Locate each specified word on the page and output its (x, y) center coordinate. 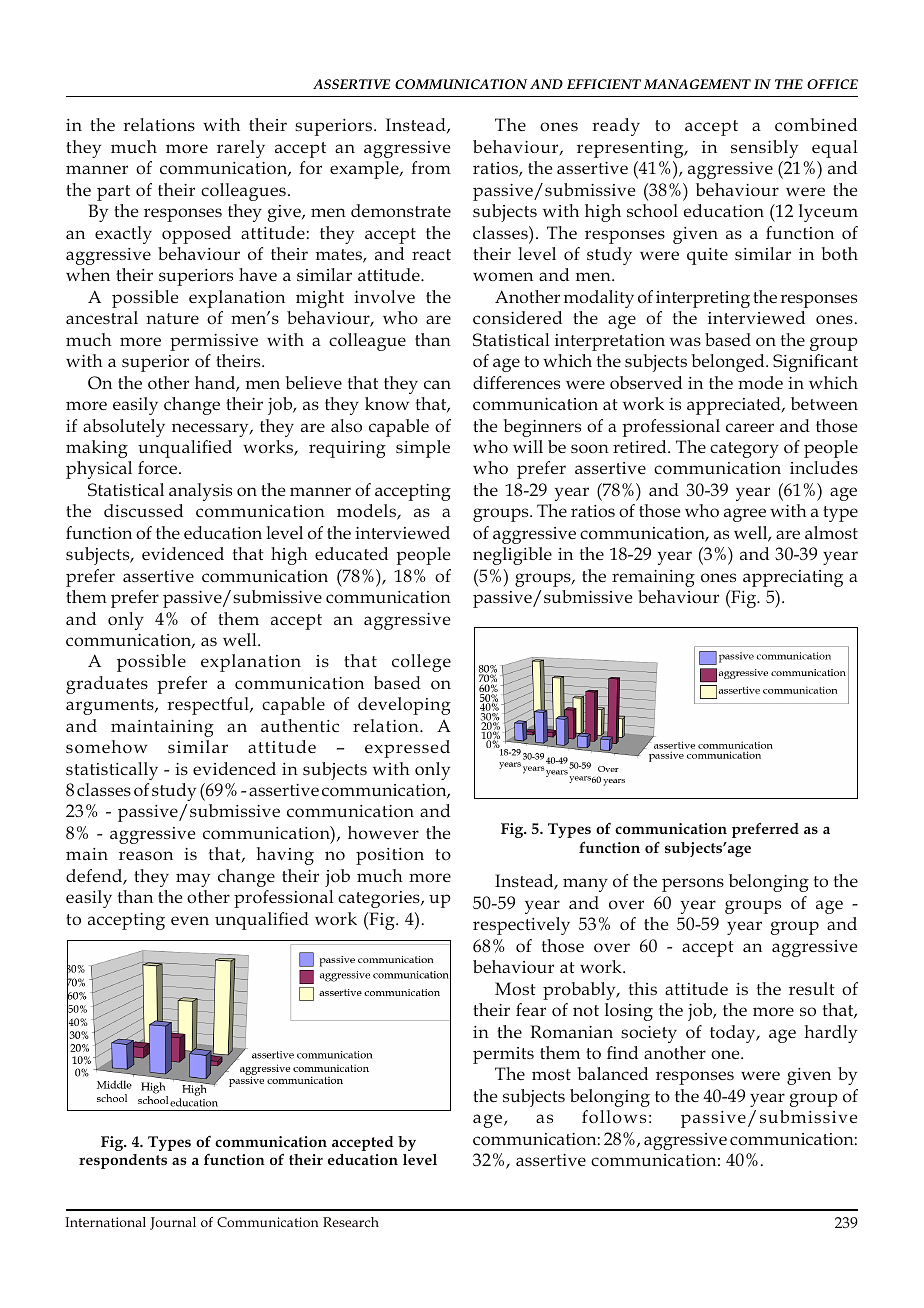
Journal (173, 1223)
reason (146, 855)
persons (693, 885)
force (159, 467)
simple (423, 449)
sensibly (764, 149)
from (431, 167)
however (383, 832)
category (744, 450)
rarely (241, 149)
